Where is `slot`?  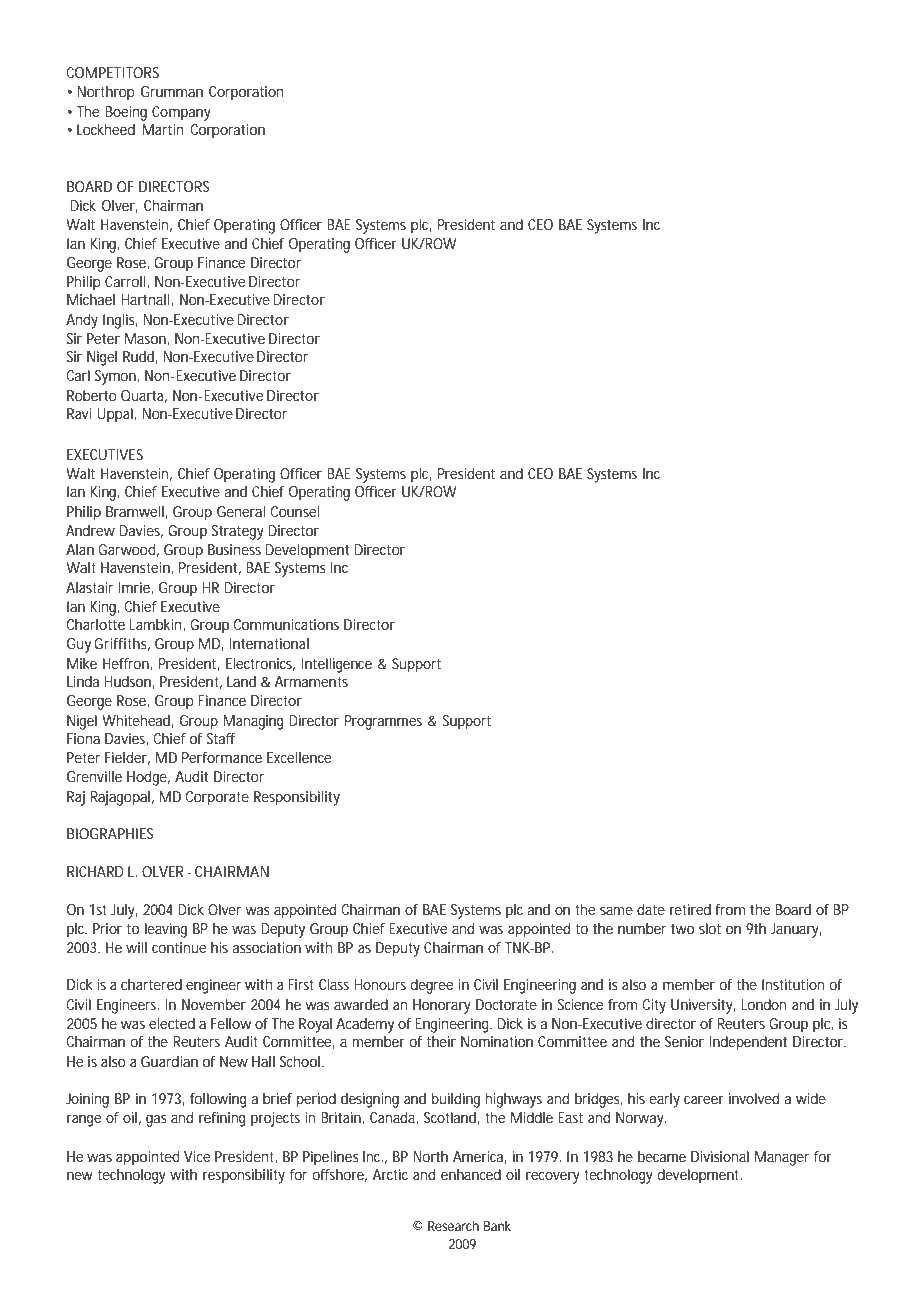
slot is located at coordinates (710, 928).
